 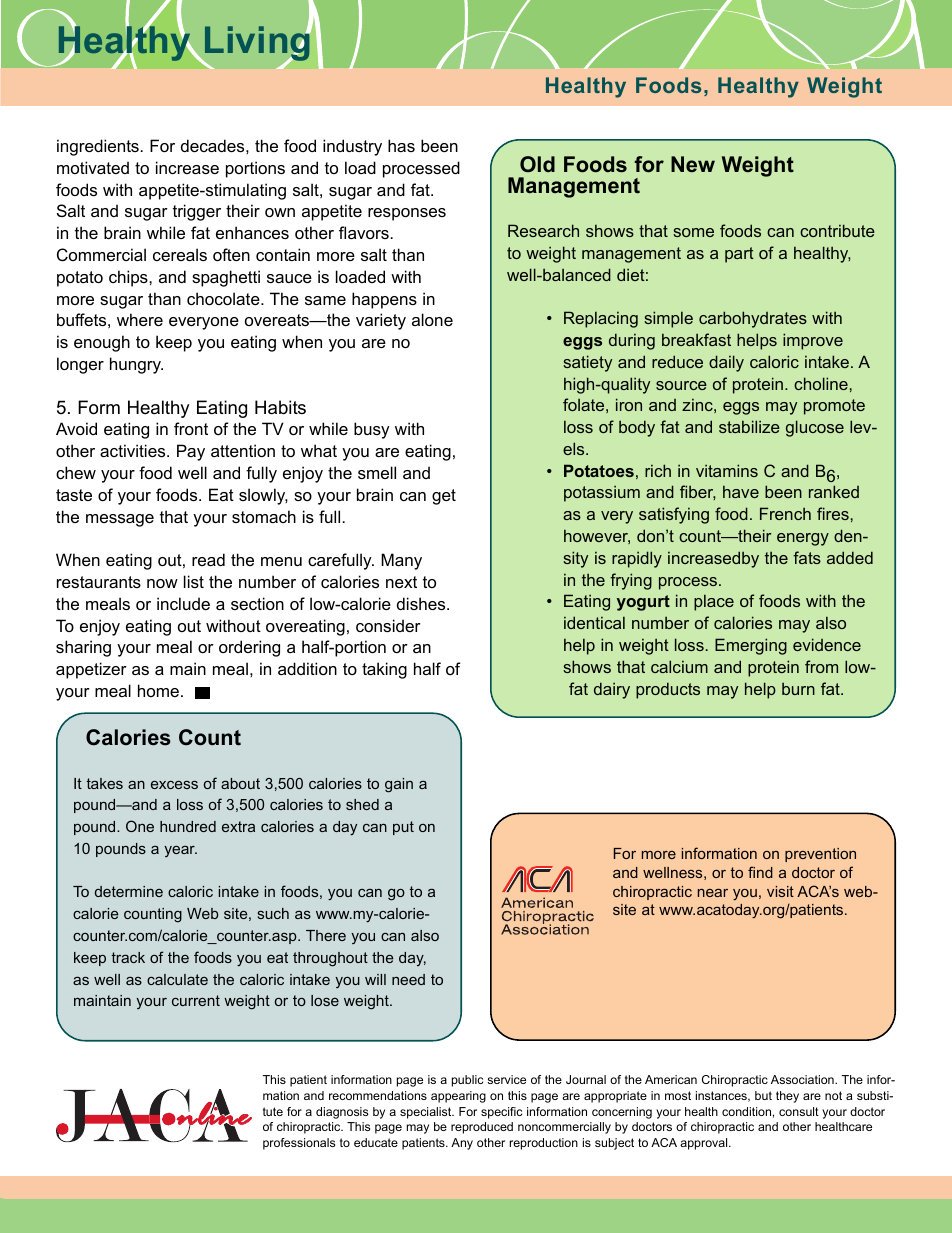 I want to click on nline, so click(x=213, y=1113).
